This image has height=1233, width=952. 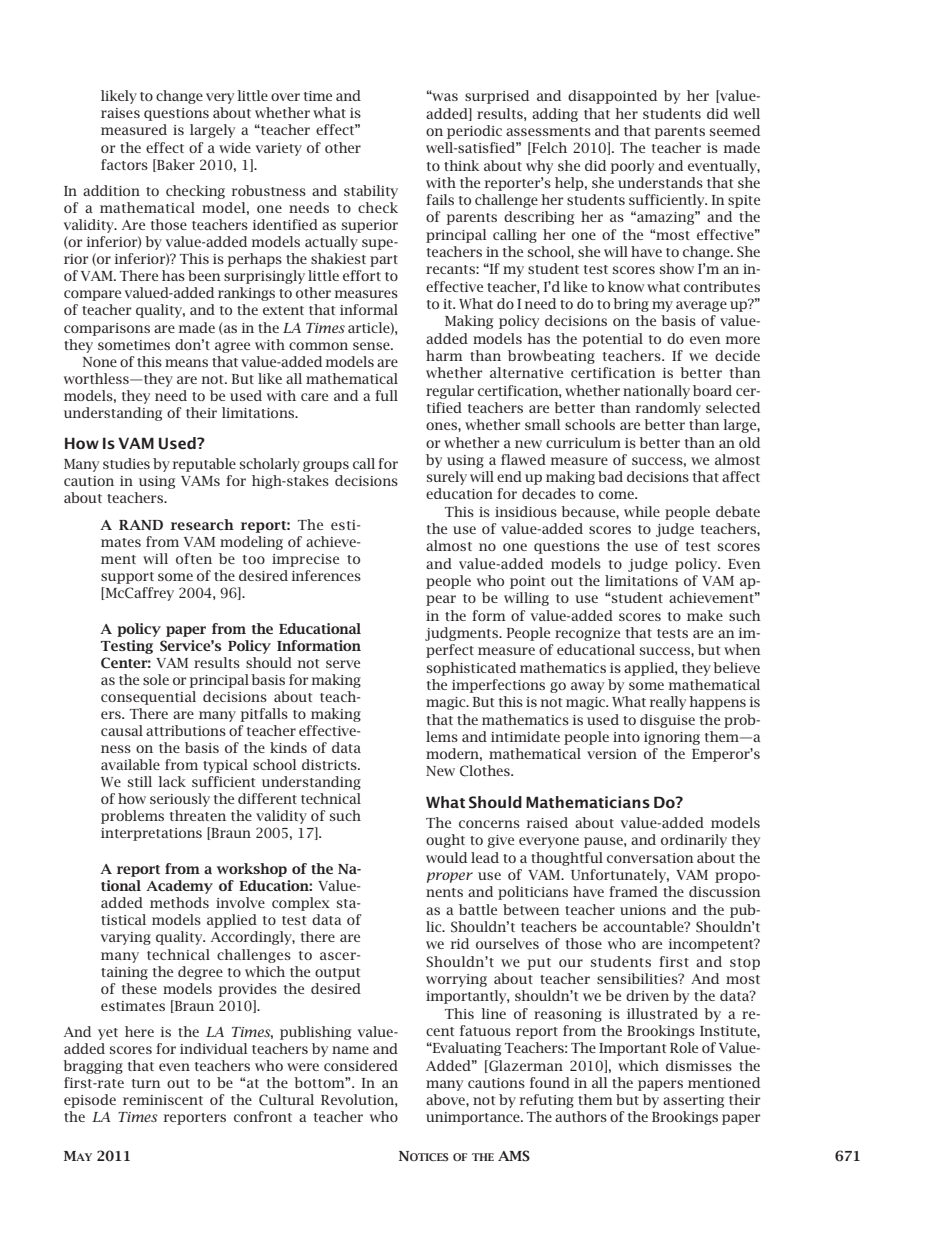 What do you see at coordinates (186, 363) in the image?
I see `means` at bounding box center [186, 363].
